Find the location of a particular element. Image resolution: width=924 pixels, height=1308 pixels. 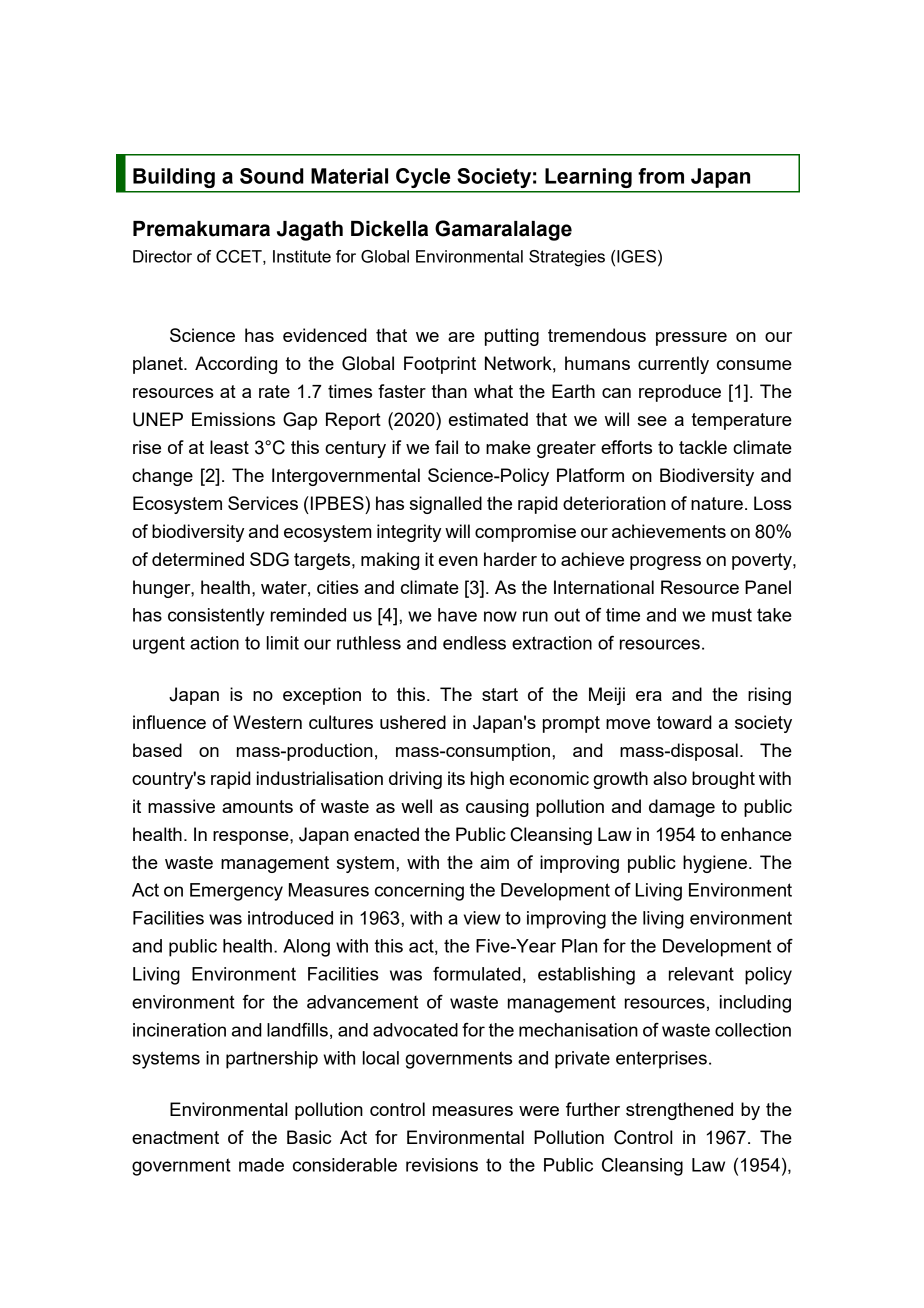

from is located at coordinates (661, 176).
